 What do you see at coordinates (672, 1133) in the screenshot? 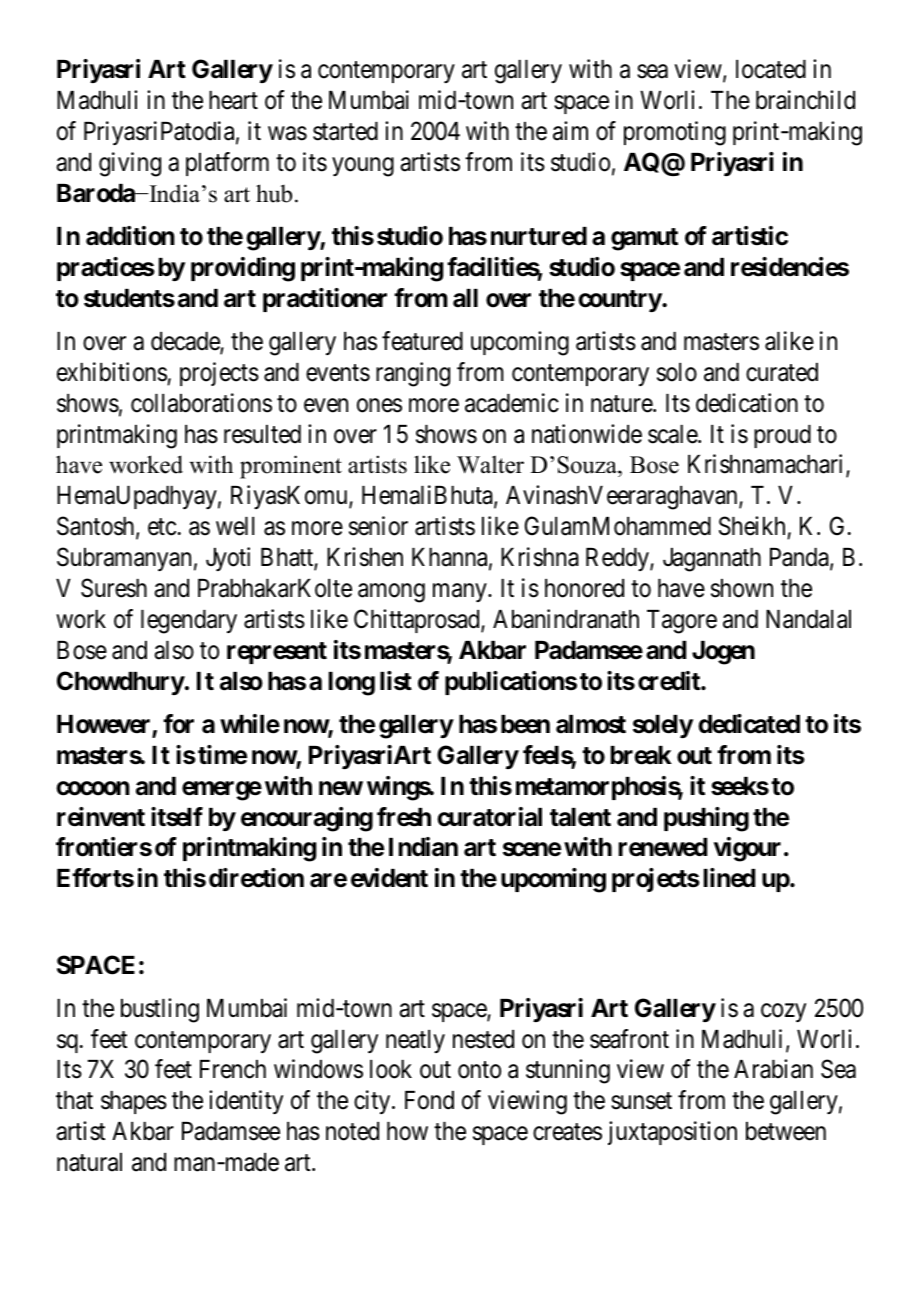
I see `juxtaposition` at bounding box center [672, 1133].
